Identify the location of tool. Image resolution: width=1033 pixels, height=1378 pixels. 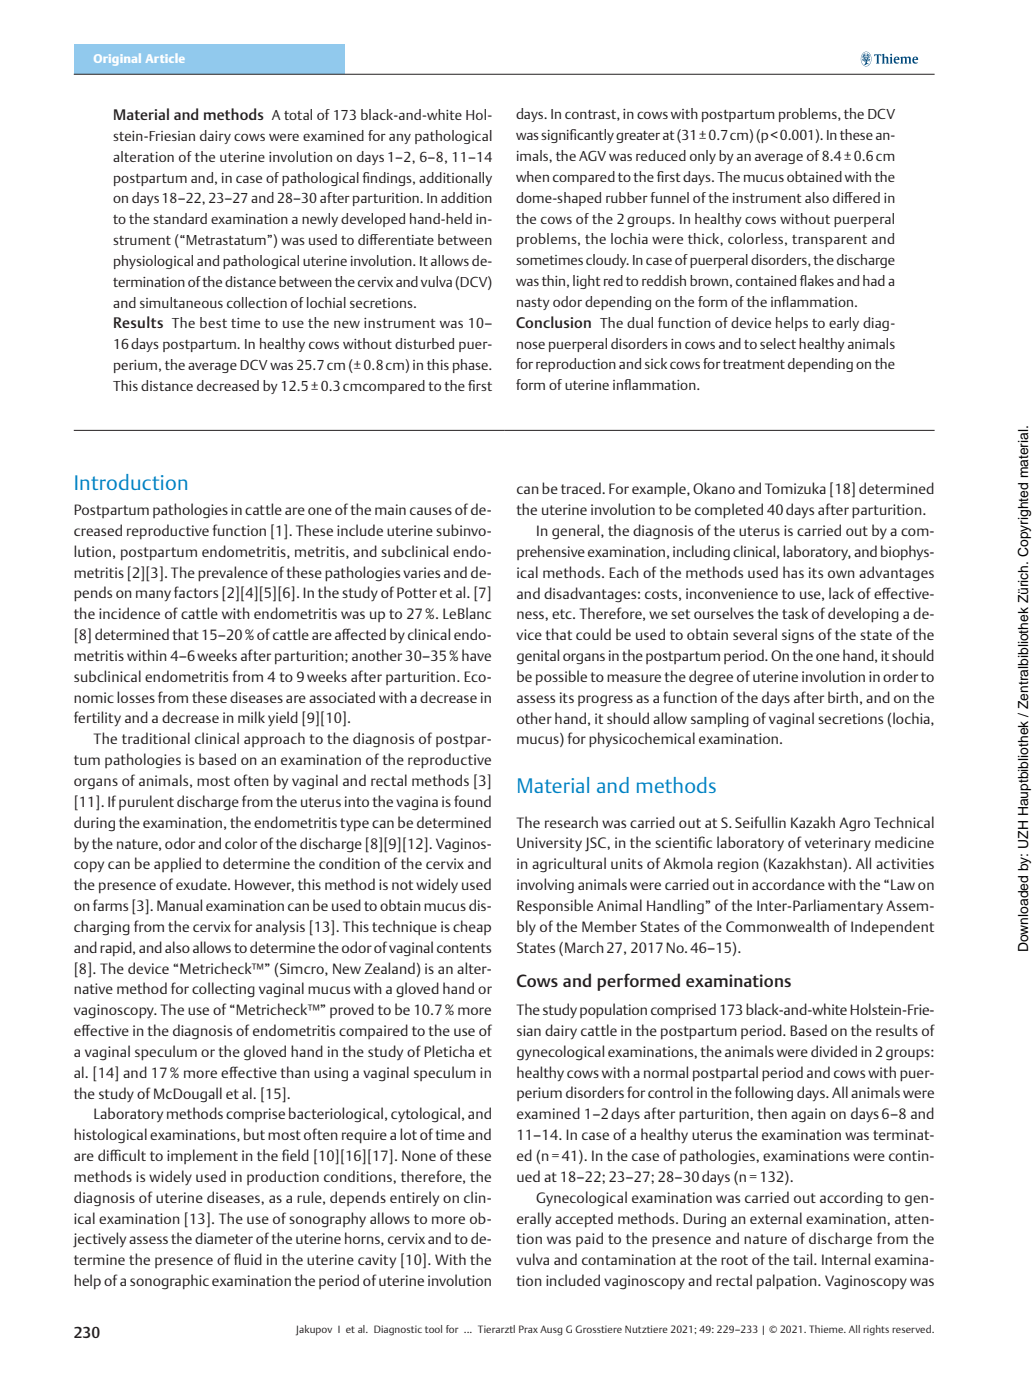
(433, 1329).
